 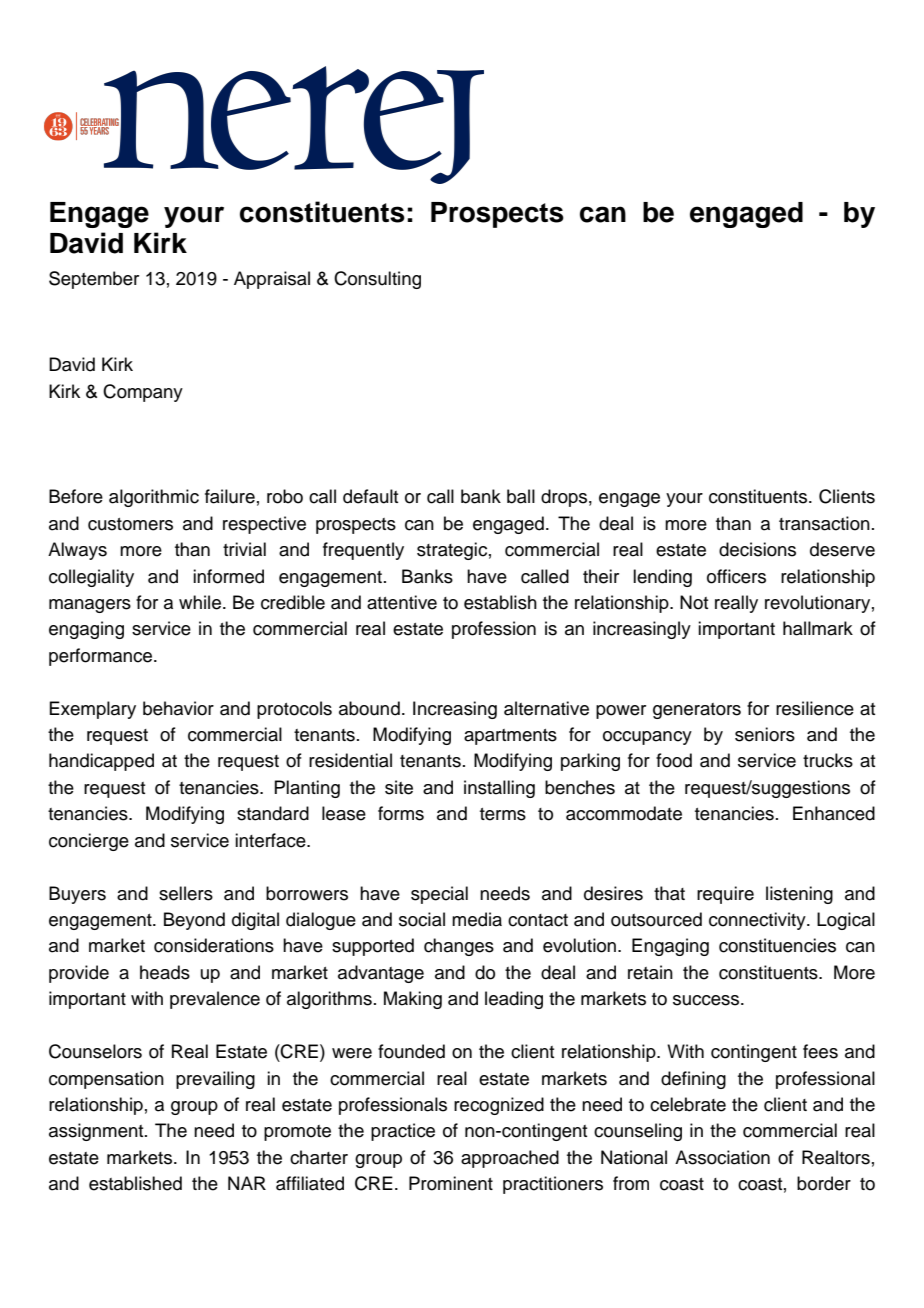 I want to click on require, so click(x=725, y=895).
